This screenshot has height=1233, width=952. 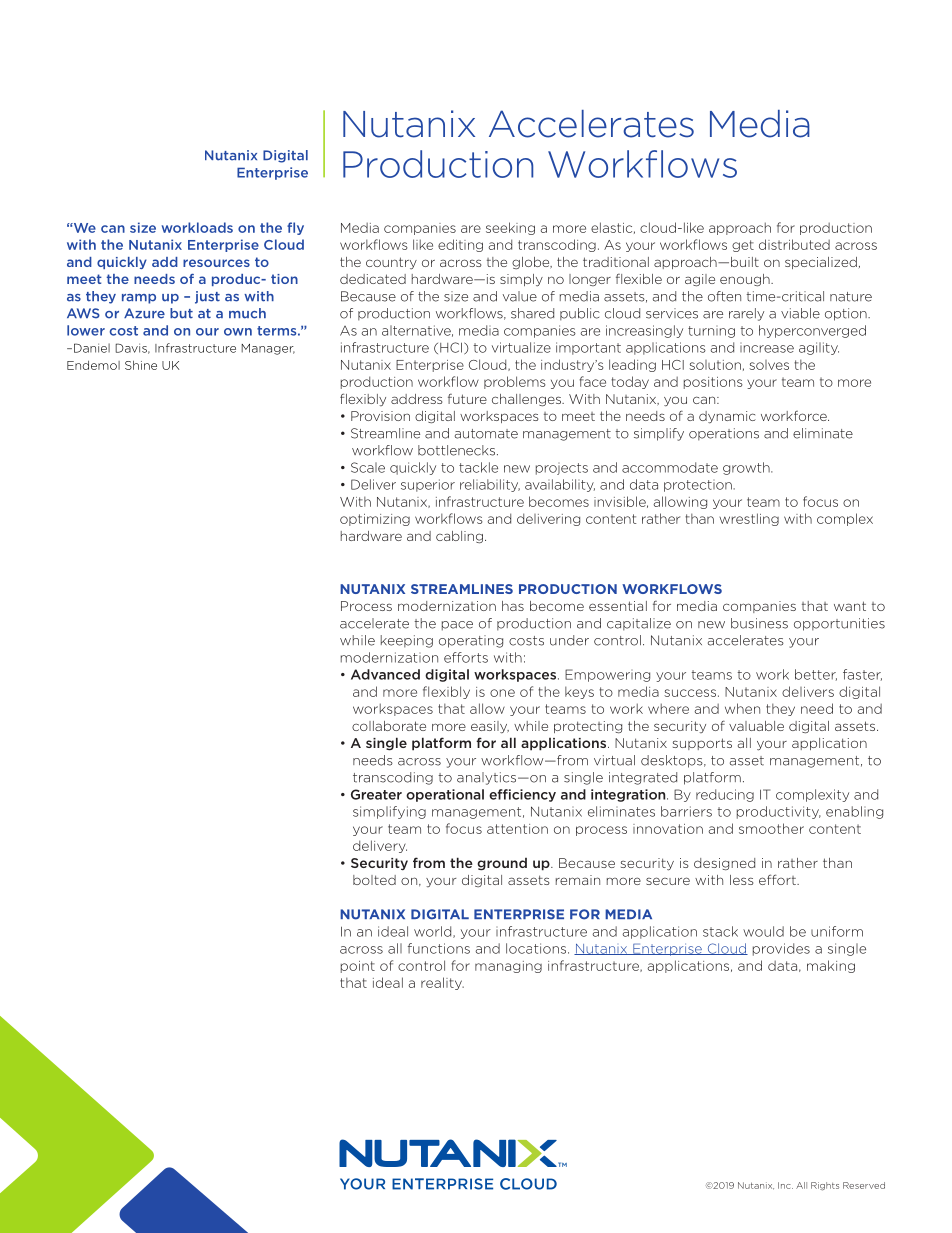 What do you see at coordinates (490, 727) in the screenshot?
I see `easily` at bounding box center [490, 727].
